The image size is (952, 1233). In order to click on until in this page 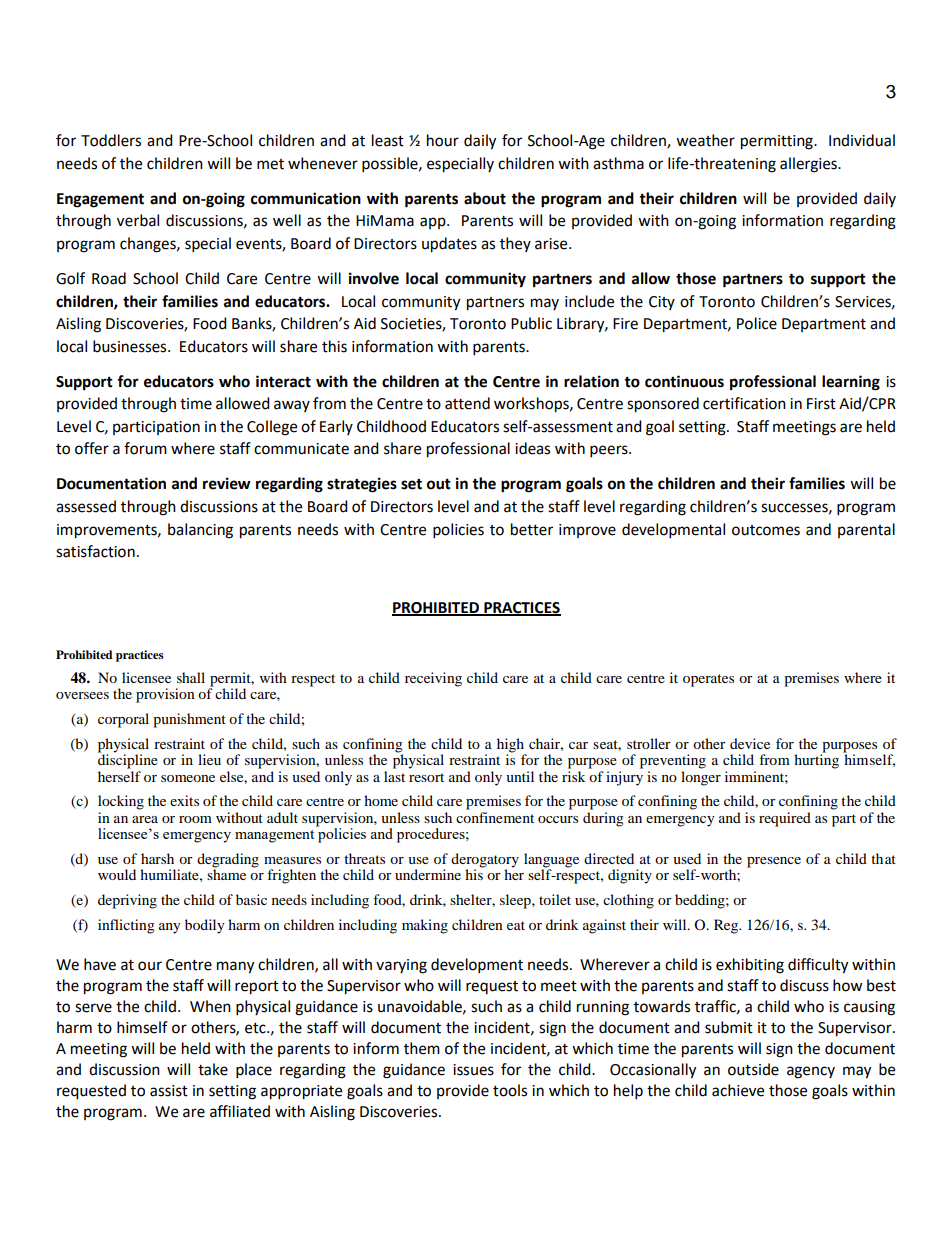, I will do `click(520, 776)`.
